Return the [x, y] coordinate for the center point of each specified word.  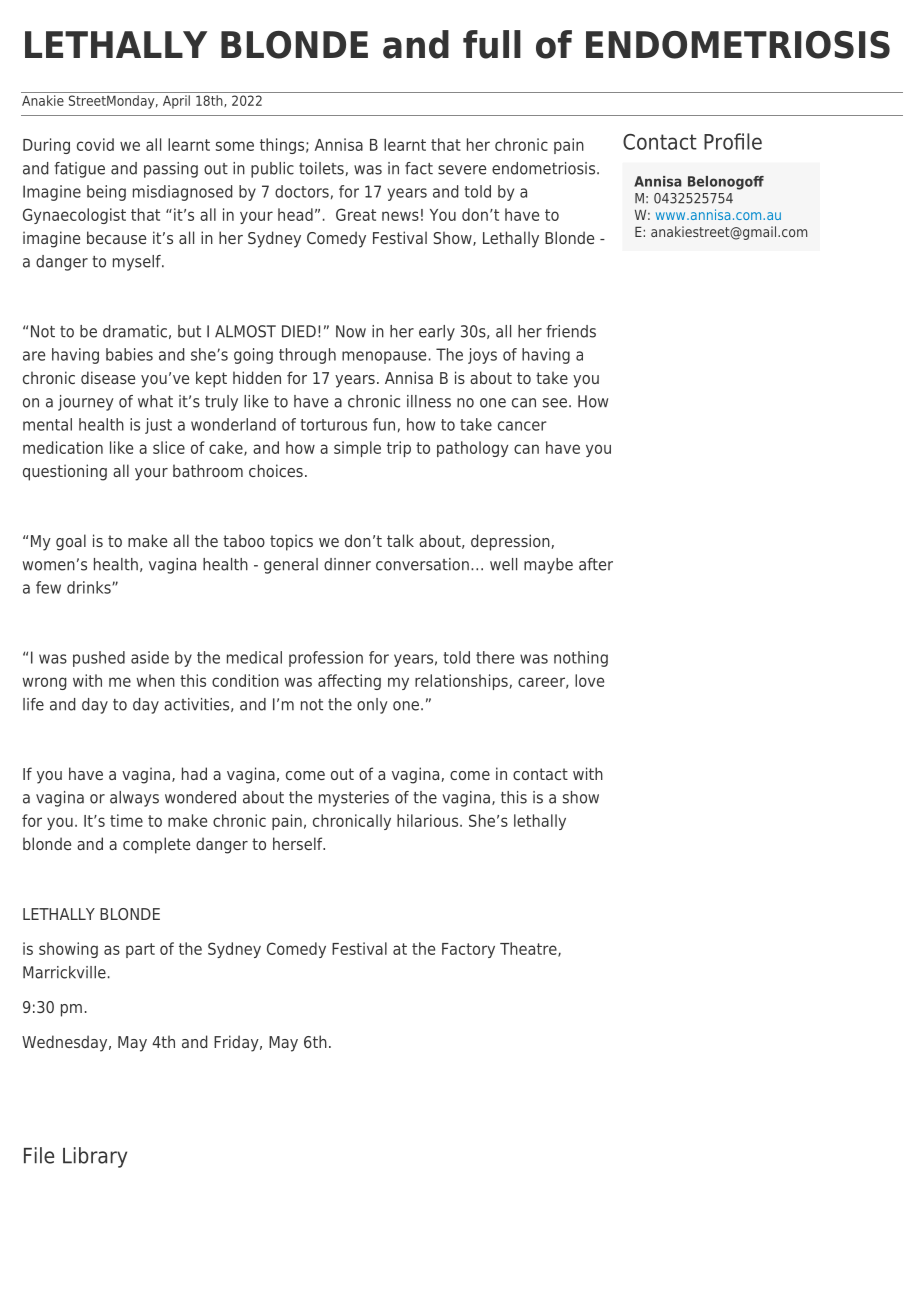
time [126, 820]
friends [571, 331]
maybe [548, 566]
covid [95, 144]
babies [129, 354]
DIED [299, 331]
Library [95, 1157]
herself [299, 843]
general [291, 566]
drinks [90, 587]
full [492, 44]
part [140, 950]
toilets [321, 168]
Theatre [529, 949]
